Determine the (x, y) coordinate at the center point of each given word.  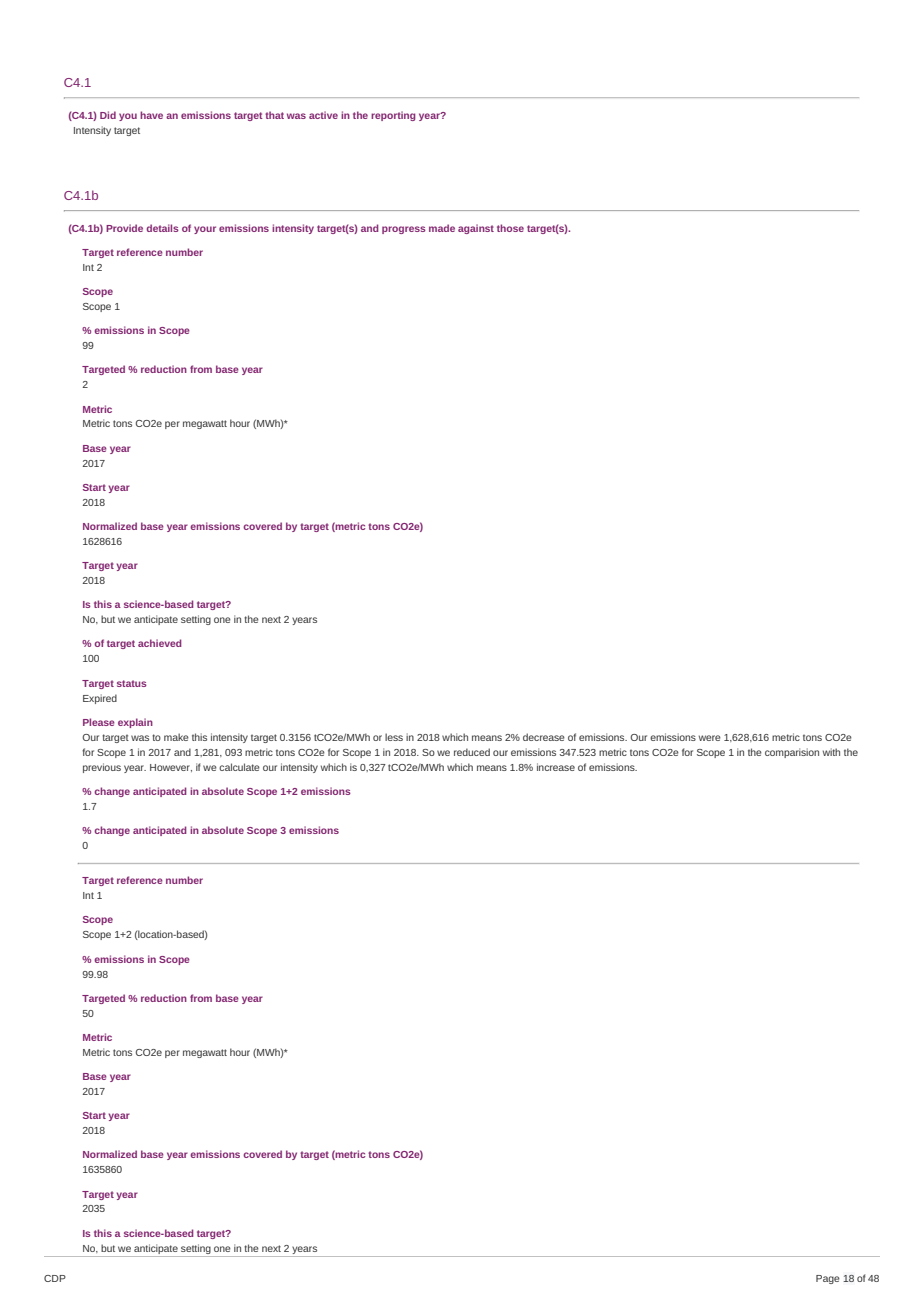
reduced (472, 752)
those (510, 228)
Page (828, 1279)
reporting (393, 116)
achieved (160, 643)
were (710, 738)
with (831, 752)
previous (102, 768)
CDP (55, 1278)
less (394, 737)
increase (556, 767)
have (151, 115)
